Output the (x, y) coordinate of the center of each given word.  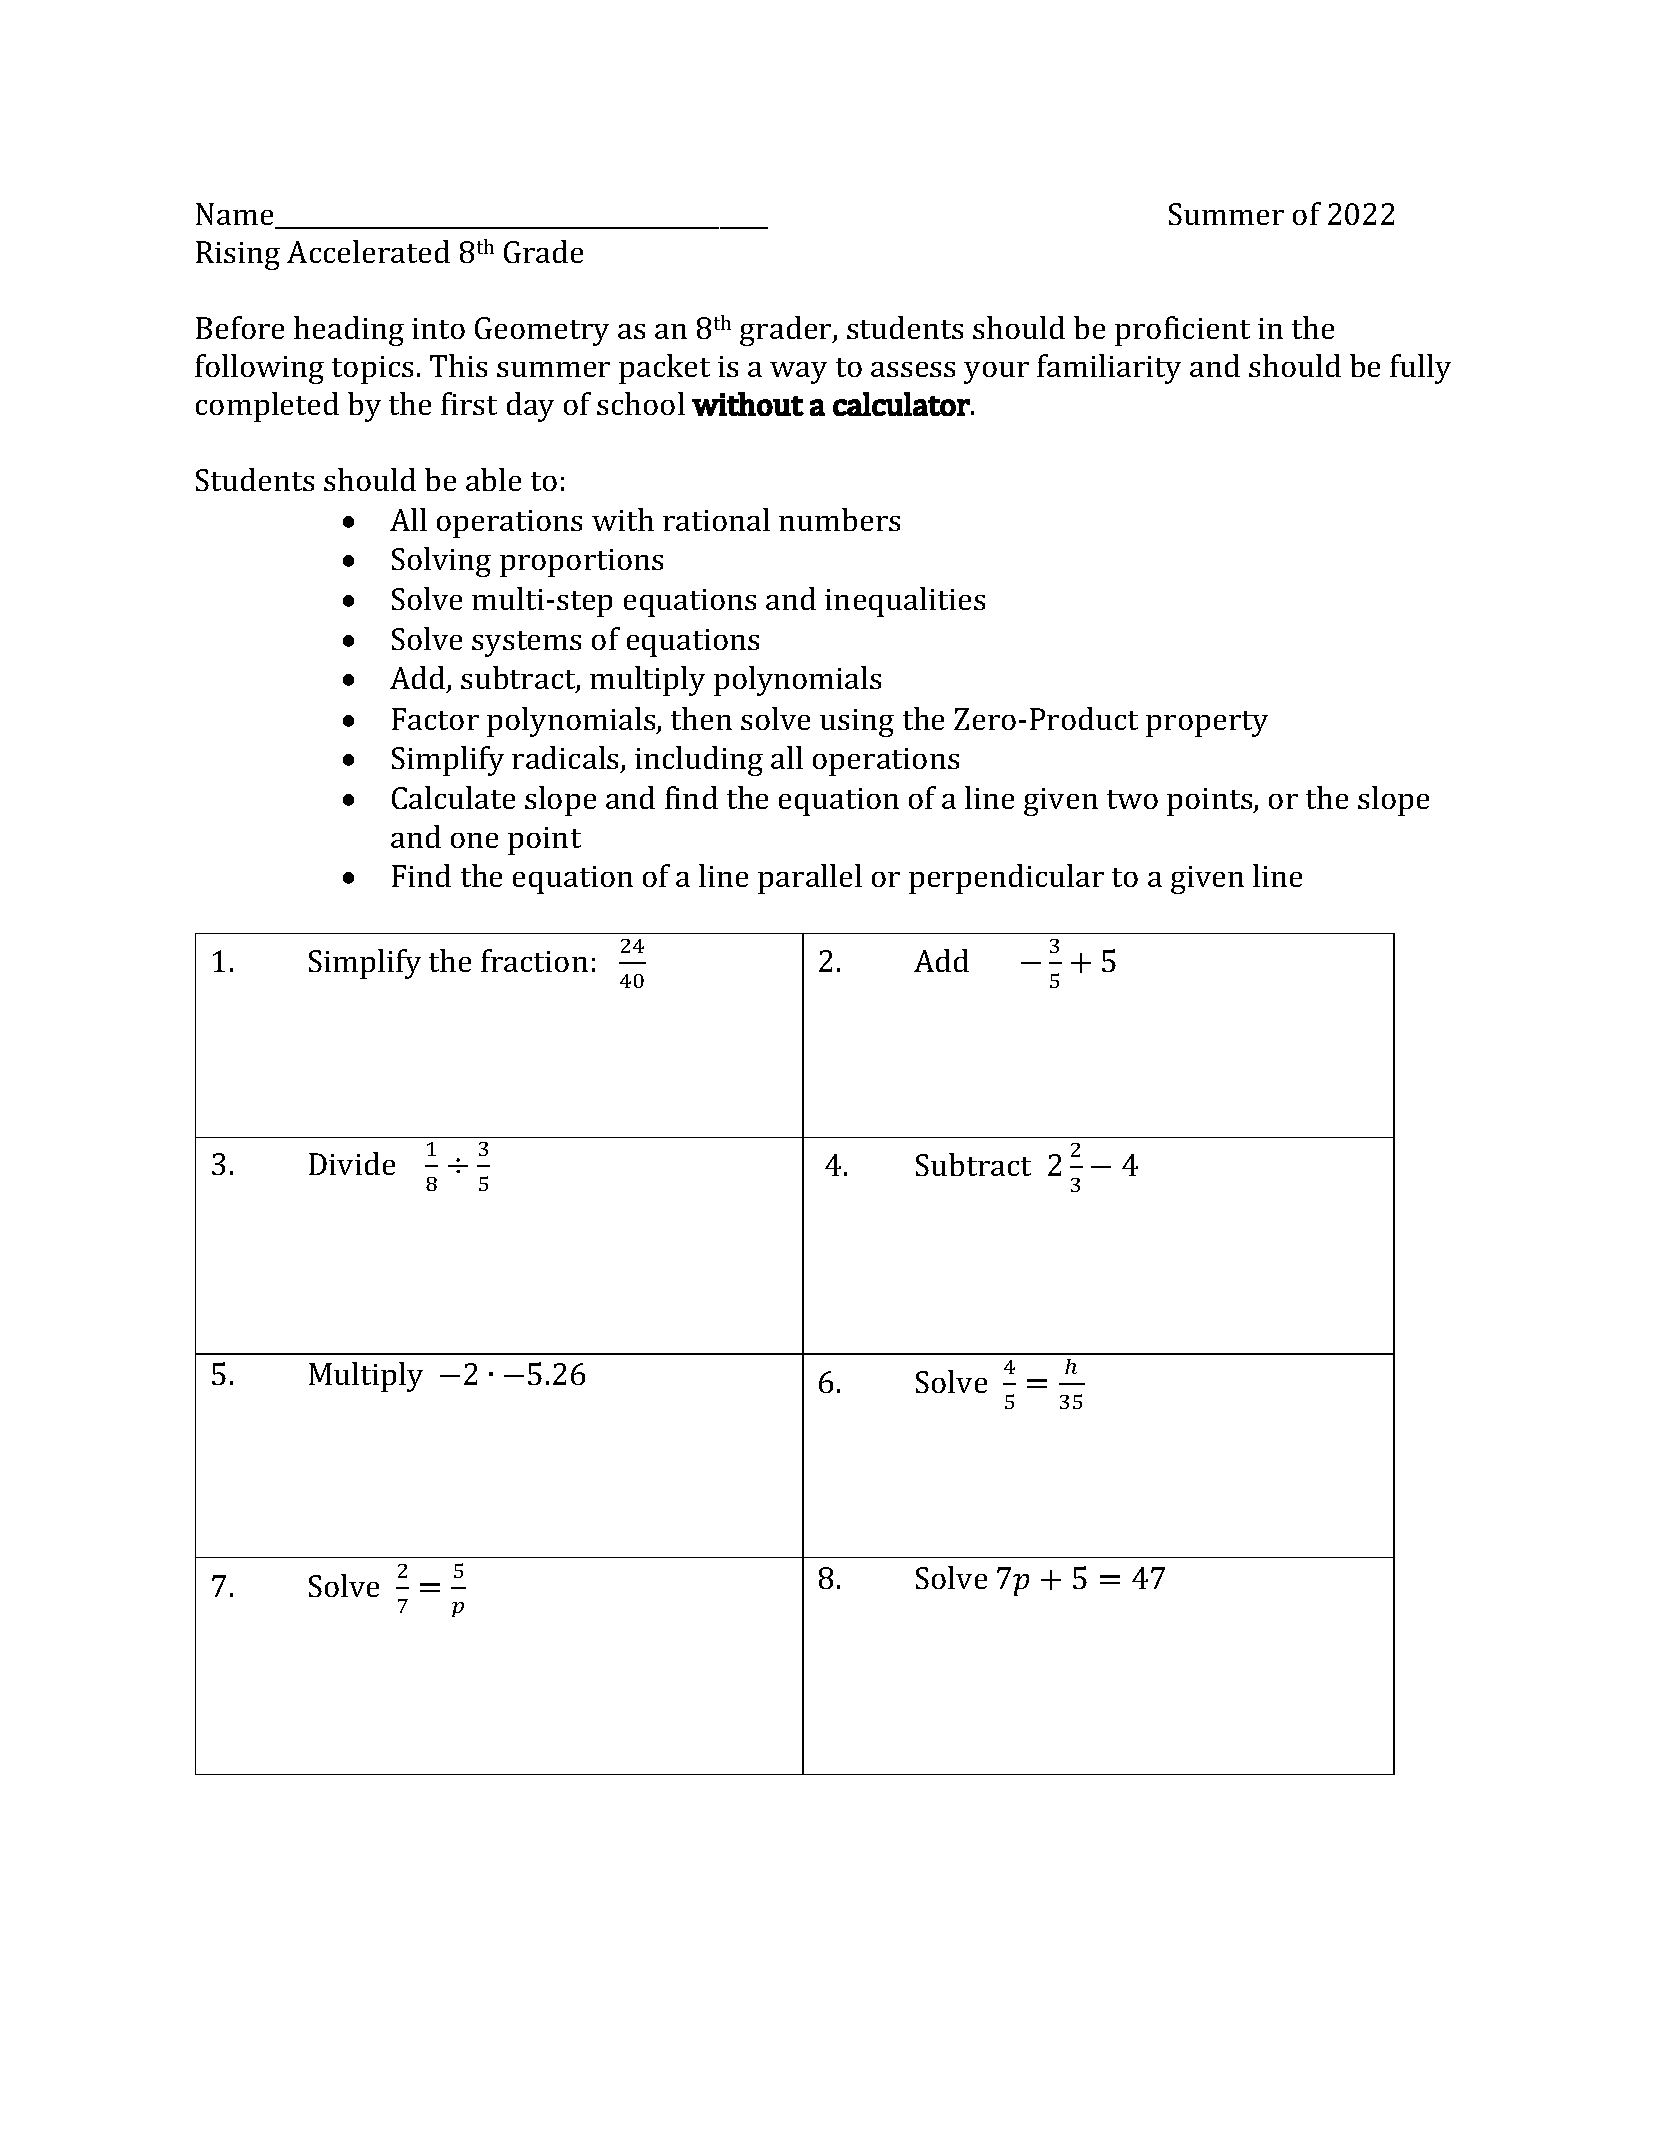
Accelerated (368, 251)
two (1132, 799)
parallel (810, 879)
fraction (534, 960)
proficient (1182, 331)
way (798, 373)
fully (1420, 369)
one (474, 840)
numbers (839, 519)
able (493, 479)
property (1207, 724)
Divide (352, 1163)
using (857, 723)
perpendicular (1006, 879)
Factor (435, 719)
